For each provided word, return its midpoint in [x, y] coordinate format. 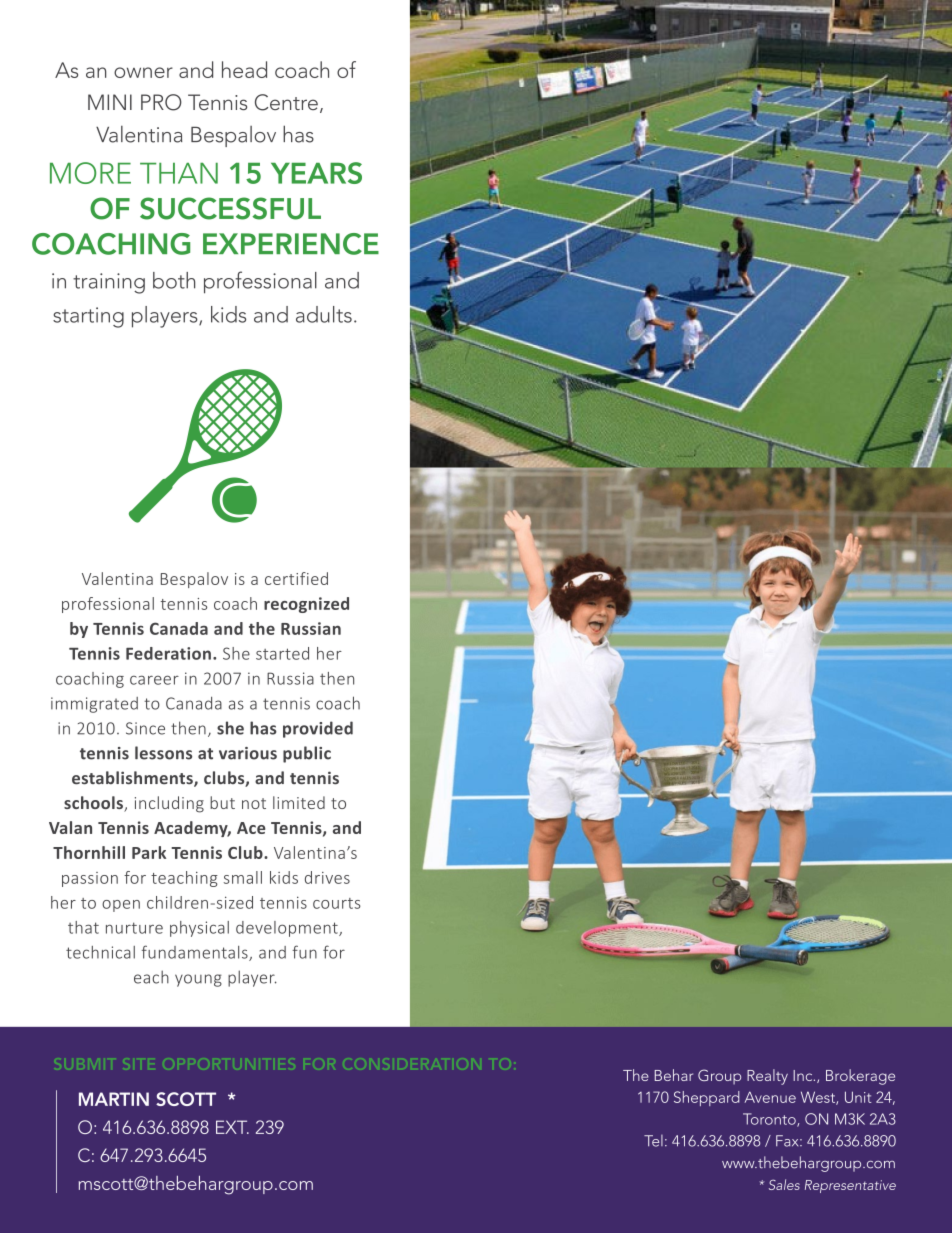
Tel [653, 1141]
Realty [767, 1077]
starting [88, 317]
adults [324, 314]
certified [296, 578]
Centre [286, 102]
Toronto [770, 1120]
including [169, 804]
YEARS [316, 173]
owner [143, 72]
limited [299, 802]
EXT [232, 1127]
